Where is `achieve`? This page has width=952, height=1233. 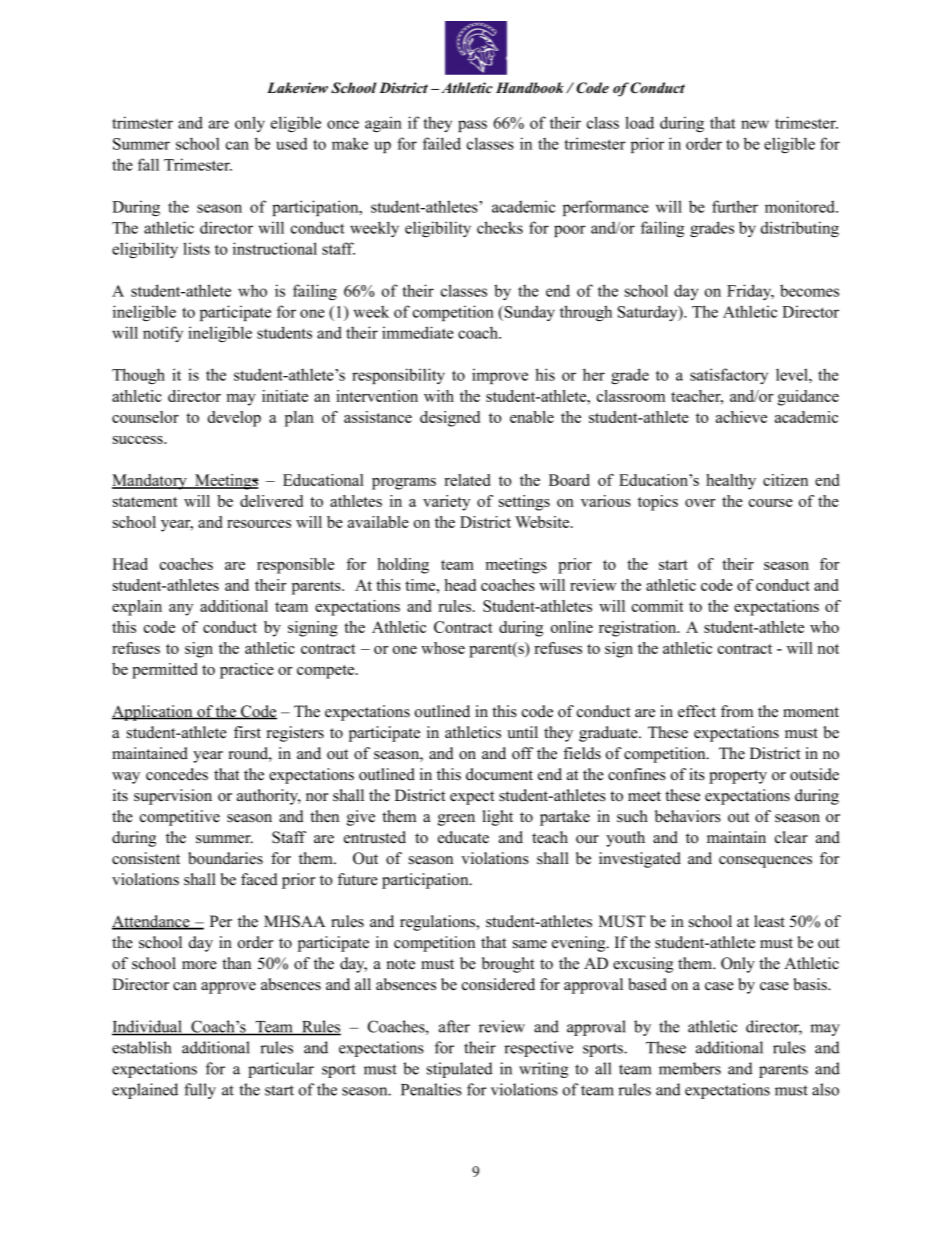
achieve is located at coordinates (741, 417).
